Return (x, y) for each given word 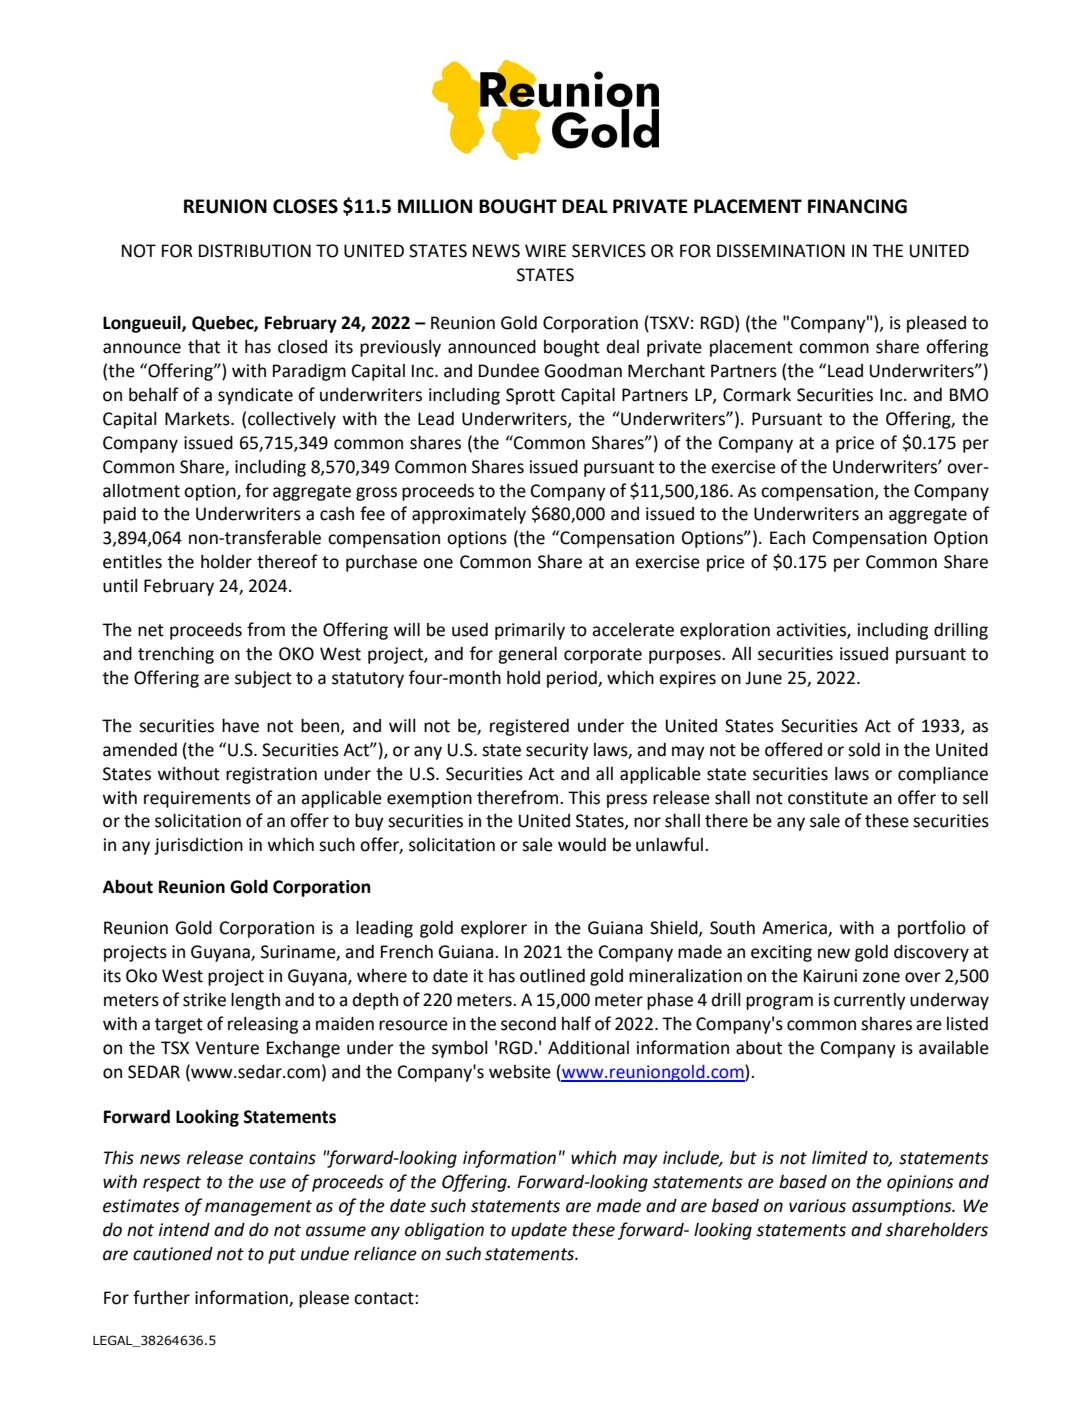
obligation (444, 1231)
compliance (943, 775)
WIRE (545, 250)
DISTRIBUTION (255, 251)
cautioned (173, 1253)
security (557, 751)
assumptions (903, 1207)
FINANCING (857, 206)
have (240, 725)
